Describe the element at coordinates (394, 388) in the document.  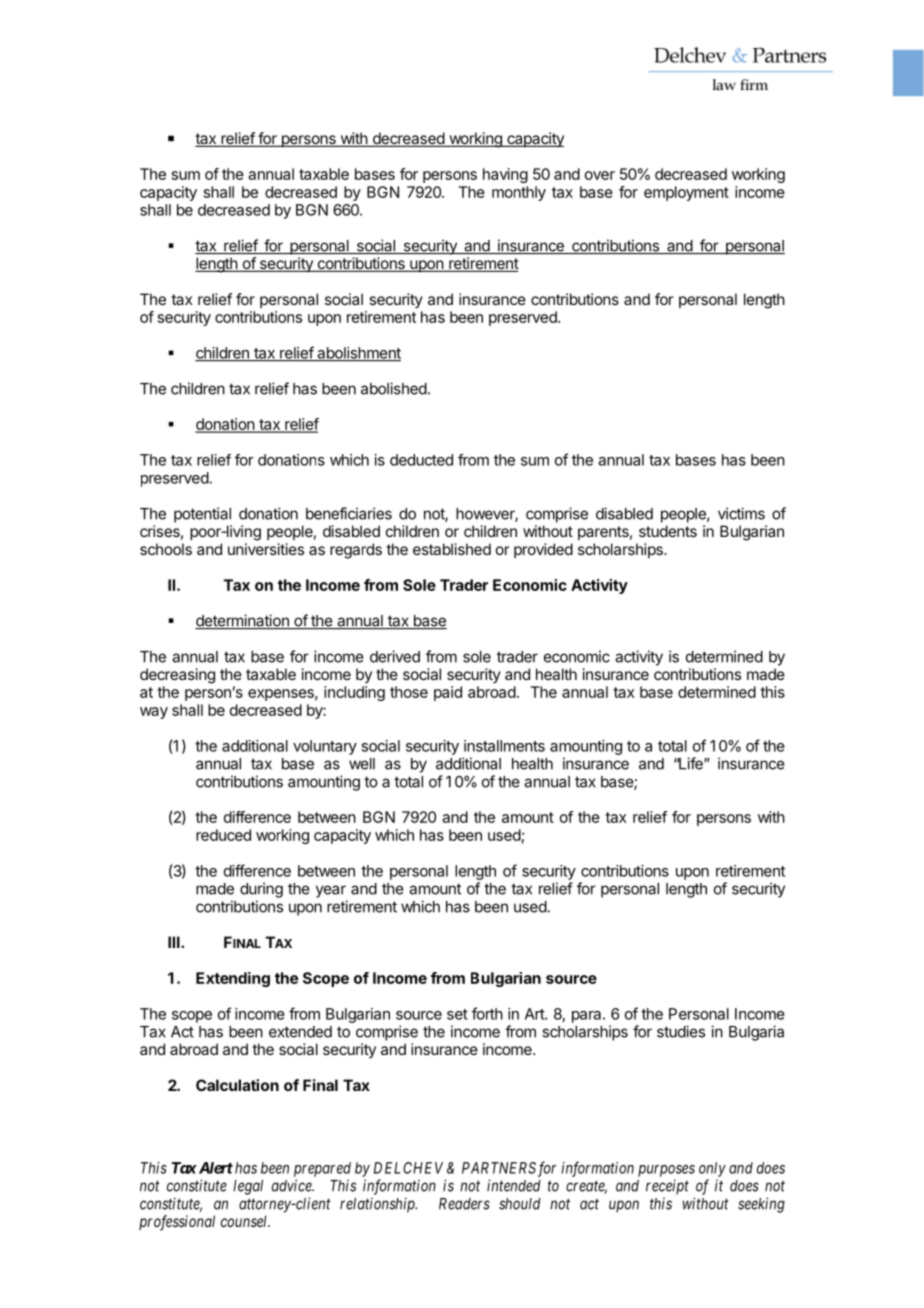
I see `abolished` at that location.
